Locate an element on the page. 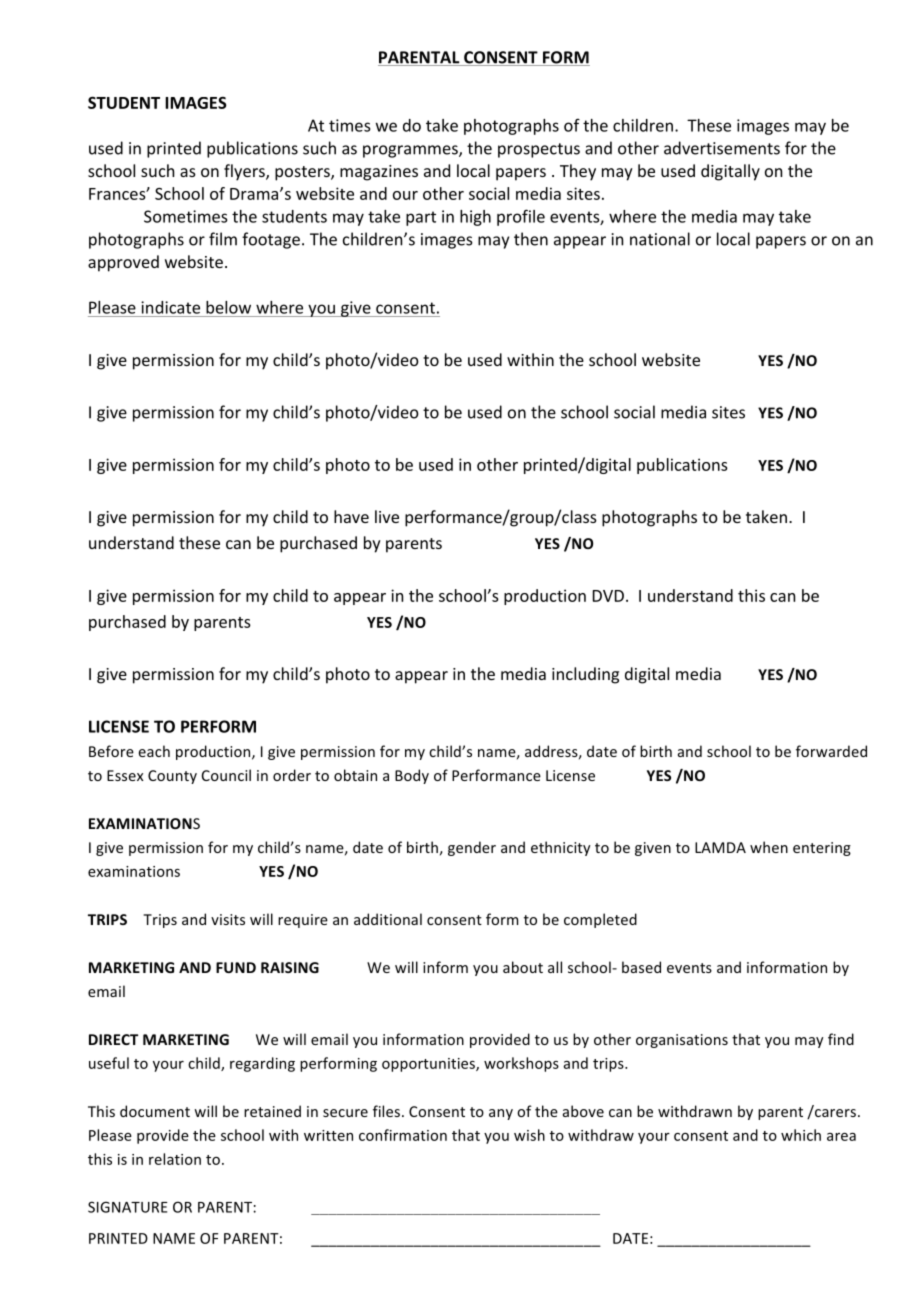  including is located at coordinates (585, 675).
